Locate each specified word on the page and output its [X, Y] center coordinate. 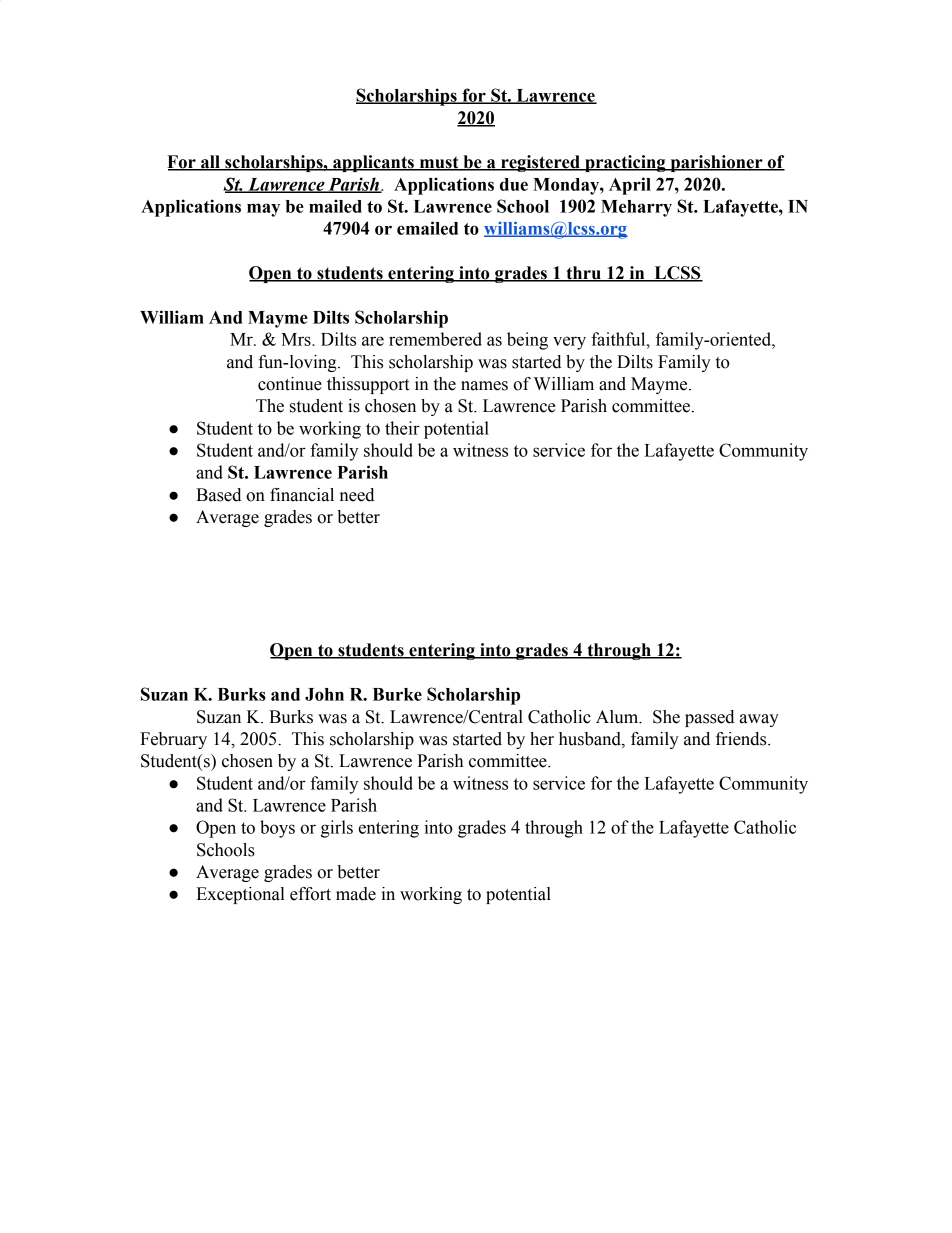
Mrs [297, 339]
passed [709, 718]
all [210, 163]
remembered [435, 339]
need [357, 495]
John [324, 694]
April [630, 186]
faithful [619, 339]
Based [218, 495]
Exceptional [240, 895]
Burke [397, 694]
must [439, 163]
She [666, 717]
